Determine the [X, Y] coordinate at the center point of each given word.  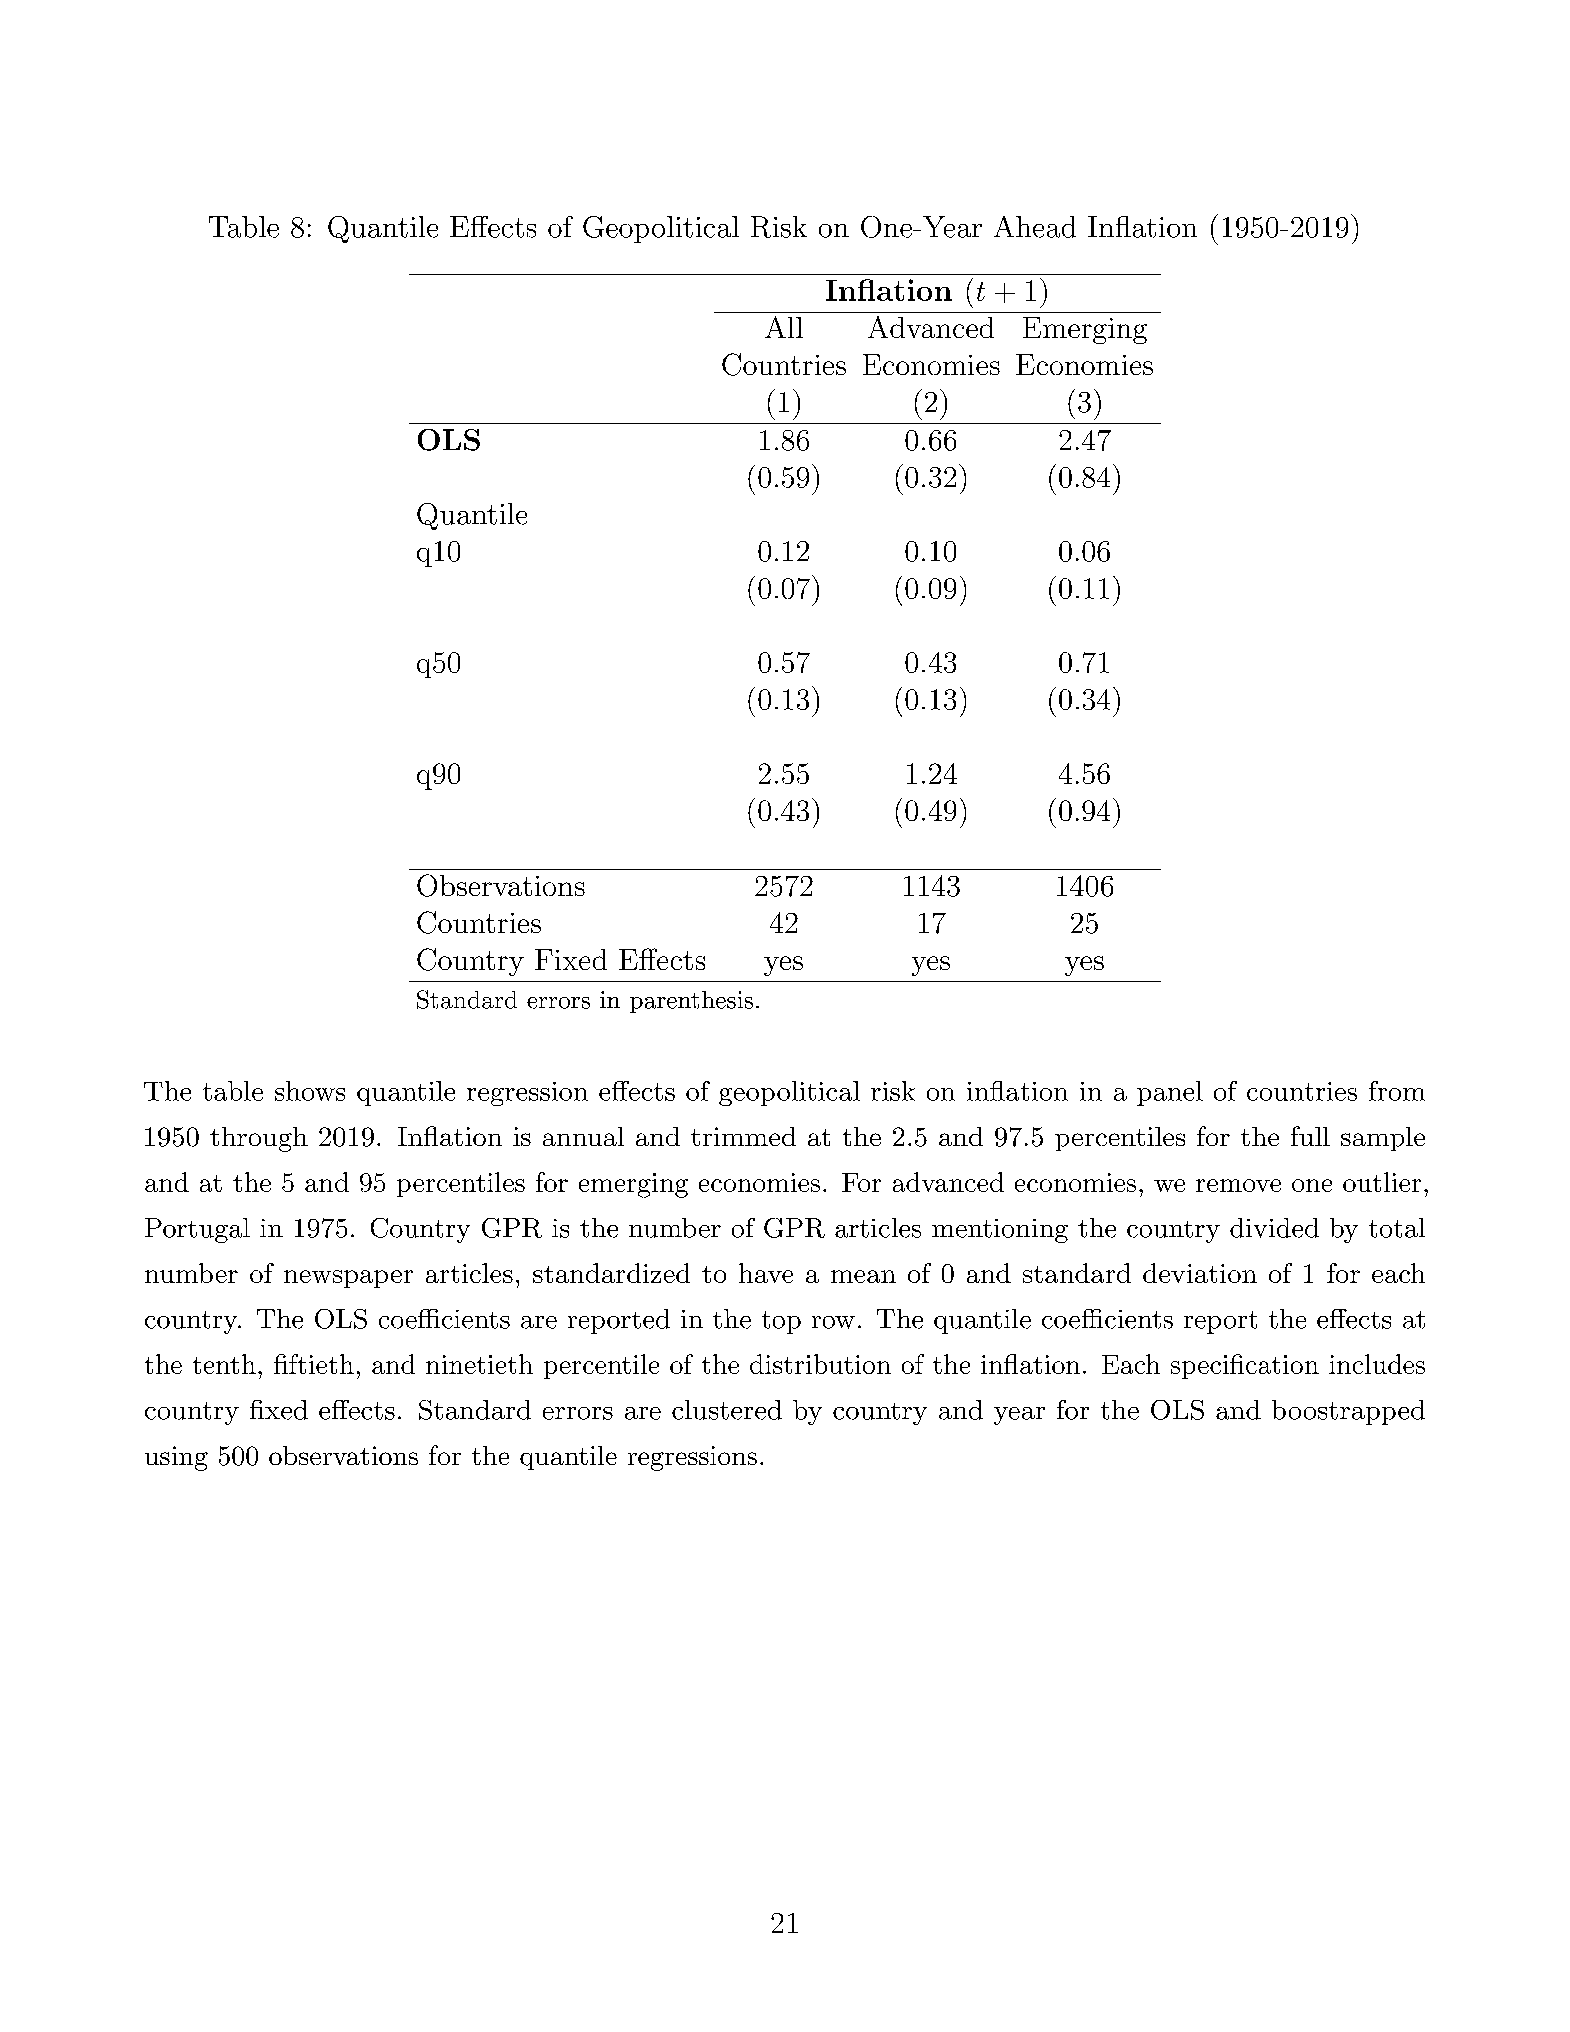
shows [310, 1091]
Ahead [1035, 227]
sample [1383, 1139]
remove [1238, 1185]
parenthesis [691, 1002]
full [1310, 1136]
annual [583, 1136]
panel [1170, 1093]
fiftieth [314, 1364]
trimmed [743, 1136]
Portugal [197, 1230]
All [784, 327]
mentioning [1000, 1231]
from [1397, 1091]
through [259, 1139]
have [766, 1273]
